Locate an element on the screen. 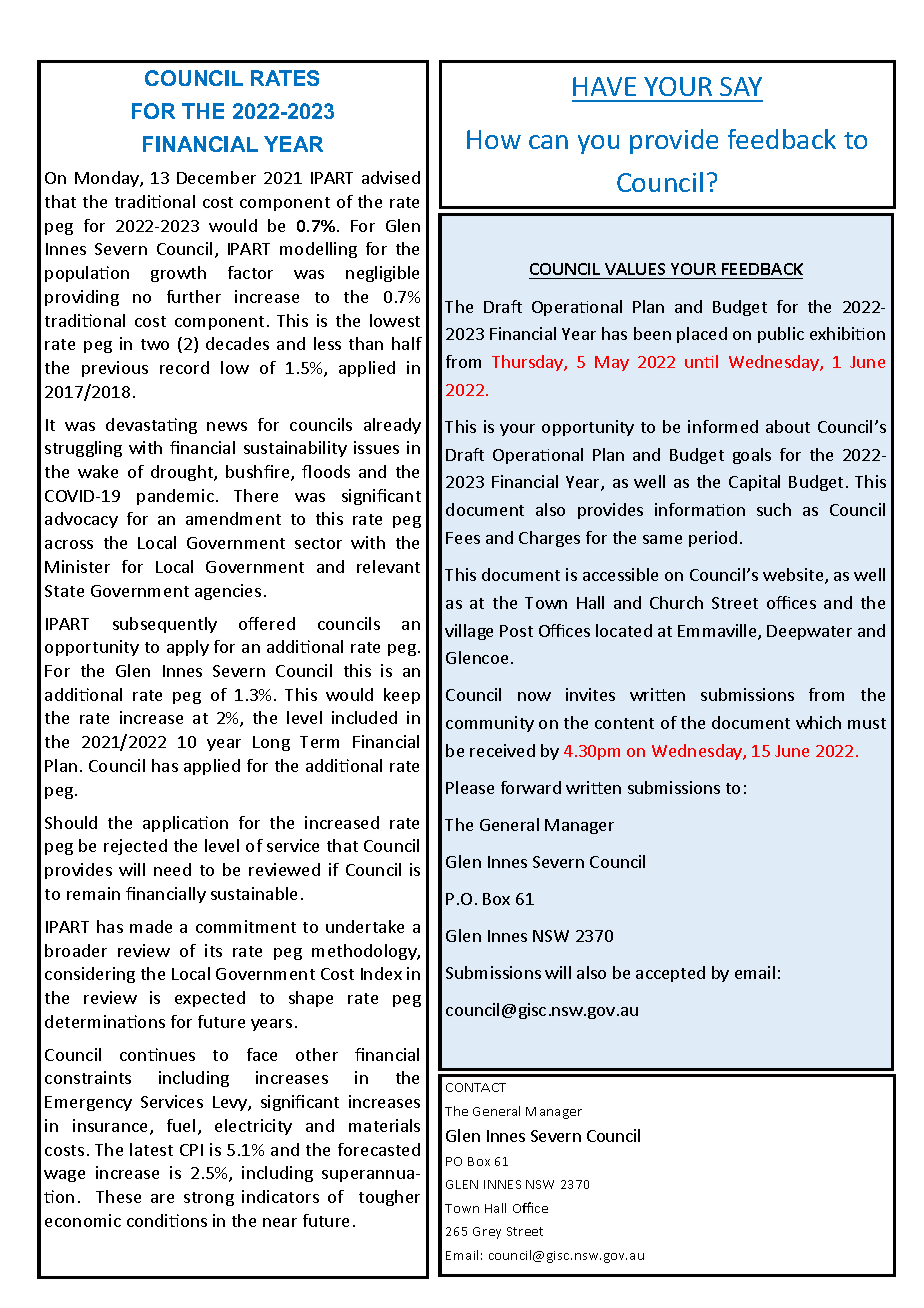 The height and width of the screenshot is (1308, 924). Index is located at coordinates (381, 973).
